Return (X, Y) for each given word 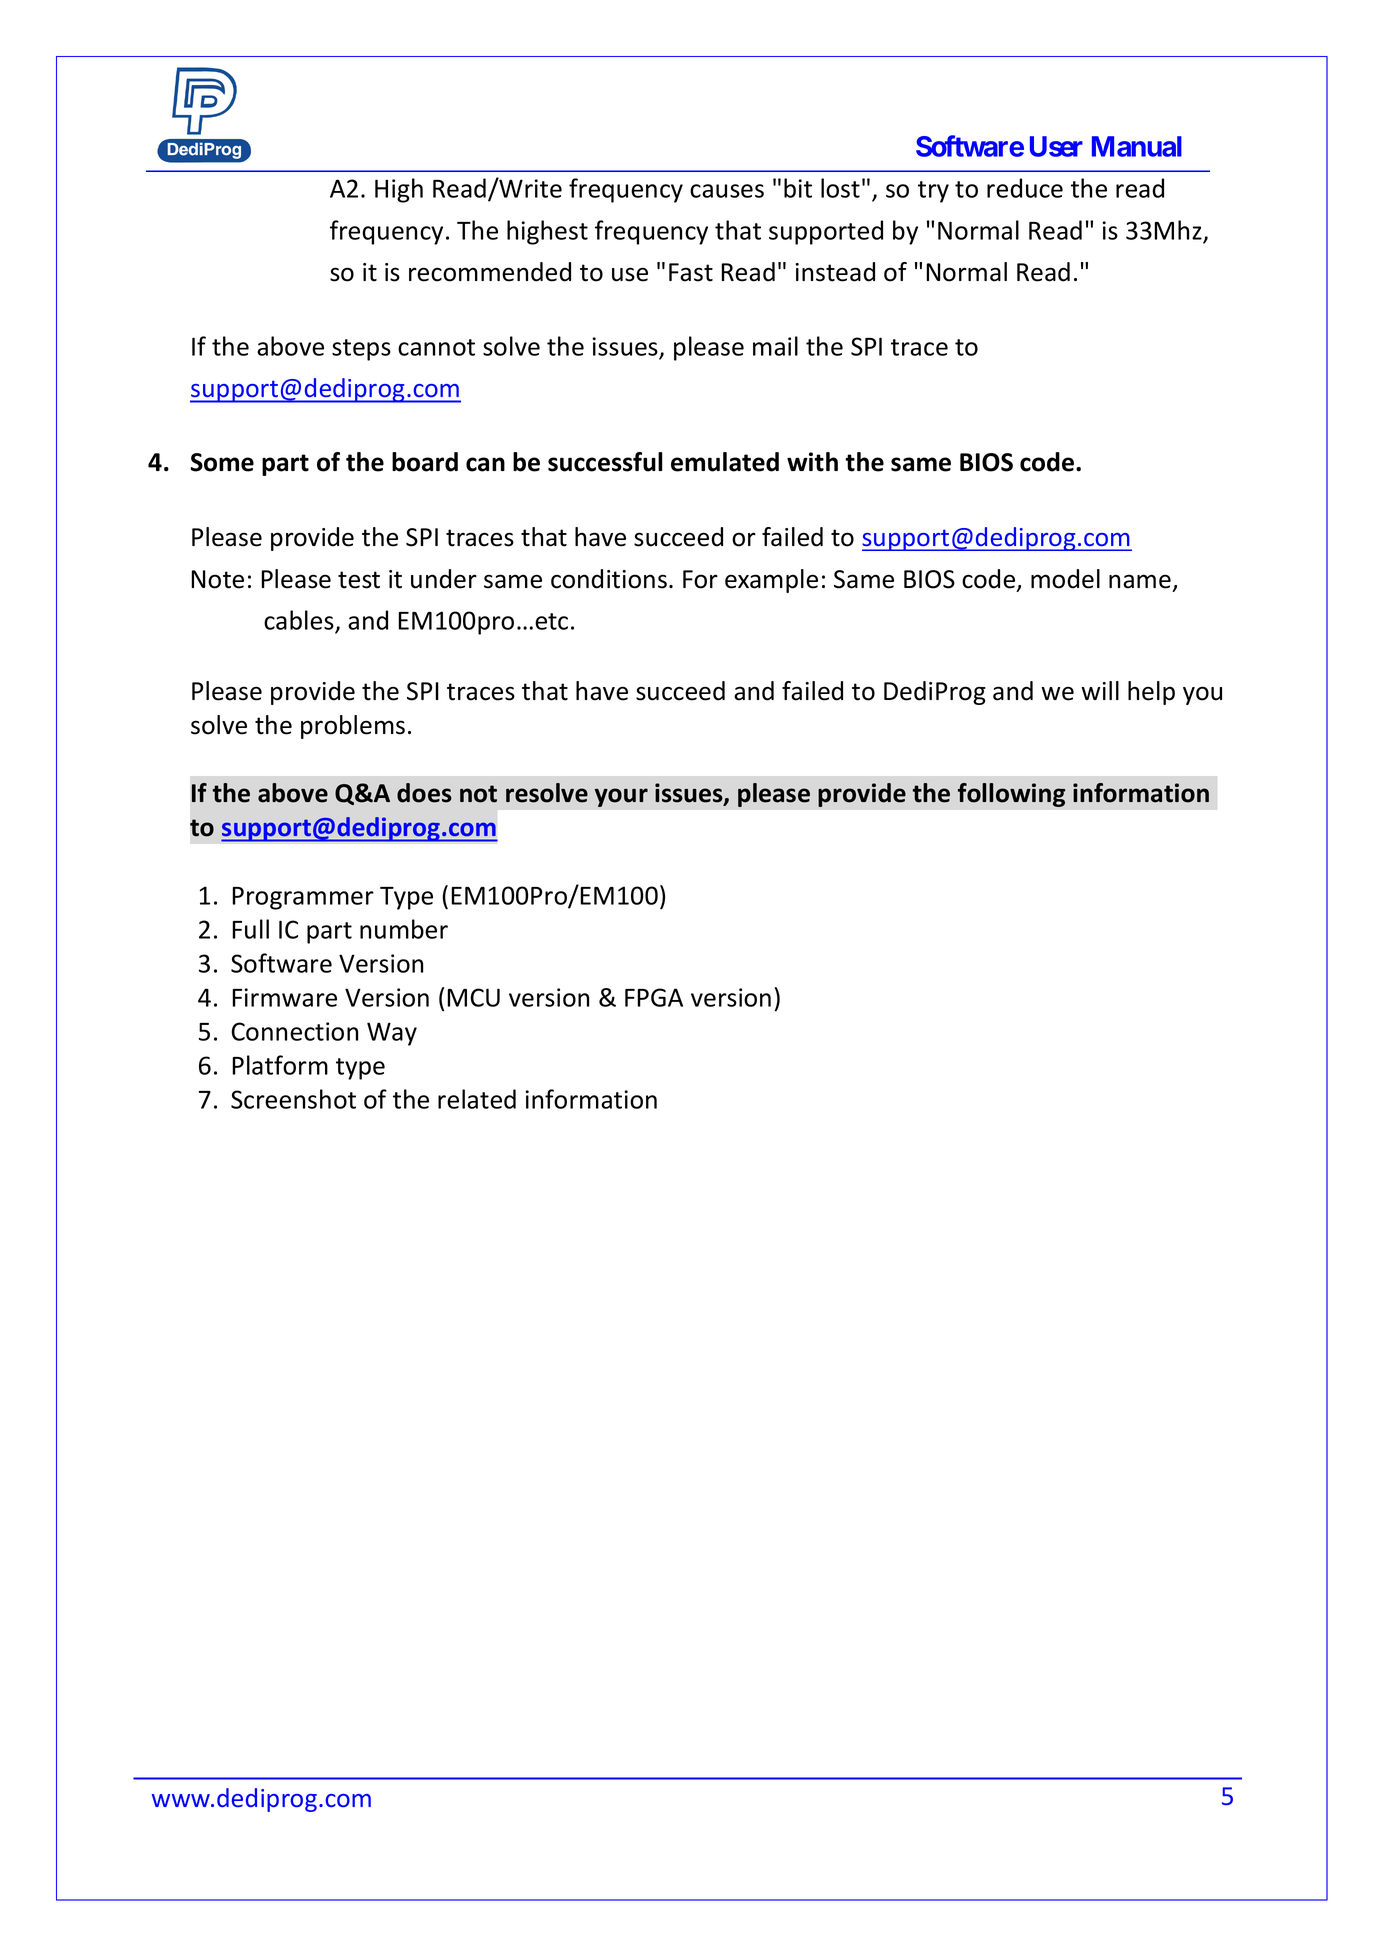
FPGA (654, 997)
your (621, 797)
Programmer (303, 898)
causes (727, 191)
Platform (280, 1065)
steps (361, 350)
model (1065, 579)
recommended (490, 272)
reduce (1025, 188)
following (1011, 795)
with (812, 462)
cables (300, 621)
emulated (725, 462)
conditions (609, 579)
